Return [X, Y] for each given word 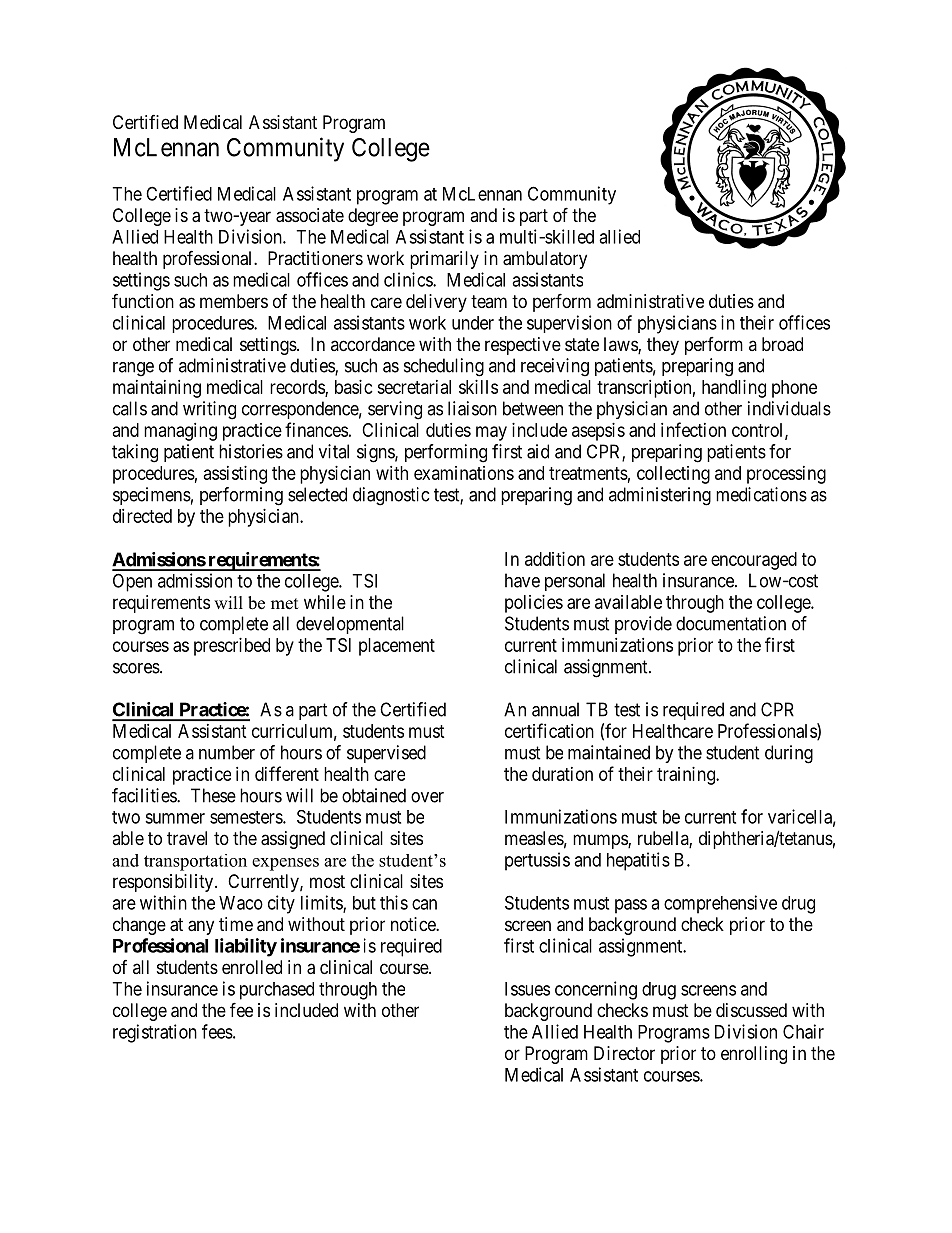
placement [397, 647]
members [234, 301]
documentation [731, 623]
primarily [444, 260]
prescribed [232, 647]
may [491, 433]
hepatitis [638, 861]
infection [693, 429]
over [427, 797]
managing [180, 432]
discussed [751, 1010]
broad [782, 344]
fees [217, 1031]
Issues [527, 989]
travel [187, 838]
